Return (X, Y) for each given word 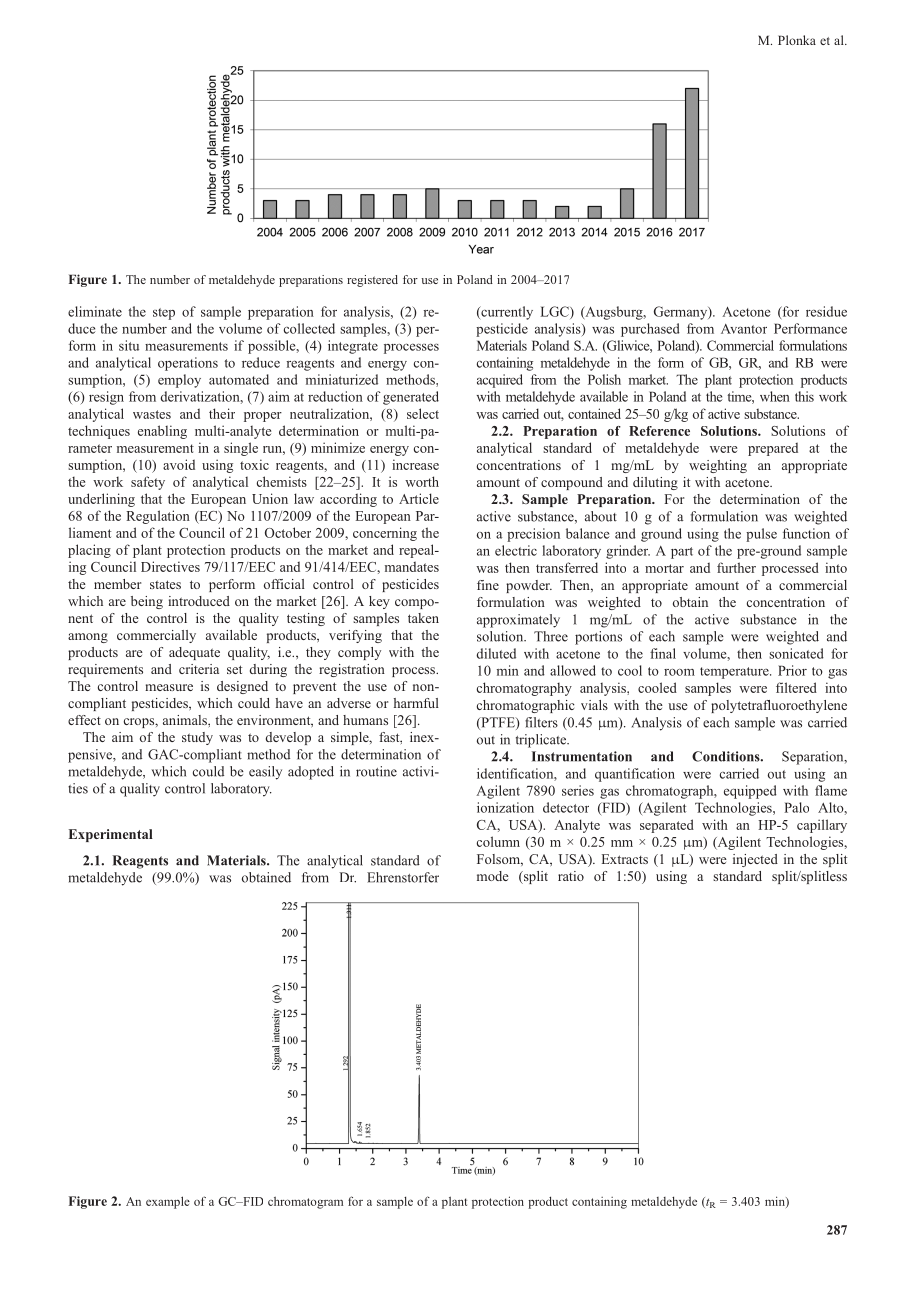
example (168, 1202)
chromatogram (305, 1203)
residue (826, 311)
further (736, 567)
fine (488, 585)
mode (493, 876)
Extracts (625, 859)
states (165, 584)
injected (755, 860)
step (164, 314)
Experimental (111, 835)
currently (506, 313)
